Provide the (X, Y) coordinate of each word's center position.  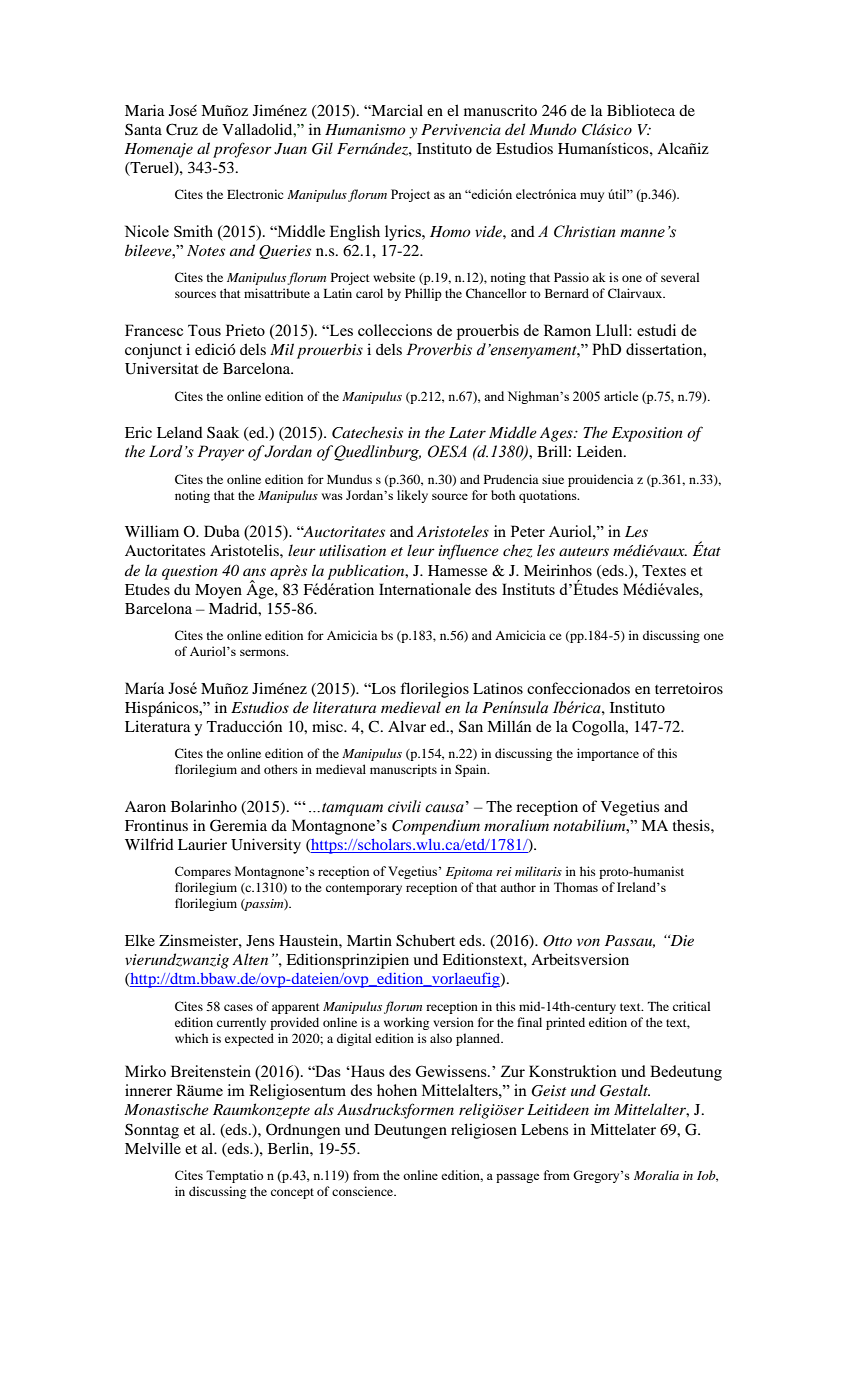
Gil (322, 148)
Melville (153, 1148)
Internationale (425, 589)
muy (592, 197)
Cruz (182, 129)
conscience (364, 1191)
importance (608, 754)
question (190, 572)
